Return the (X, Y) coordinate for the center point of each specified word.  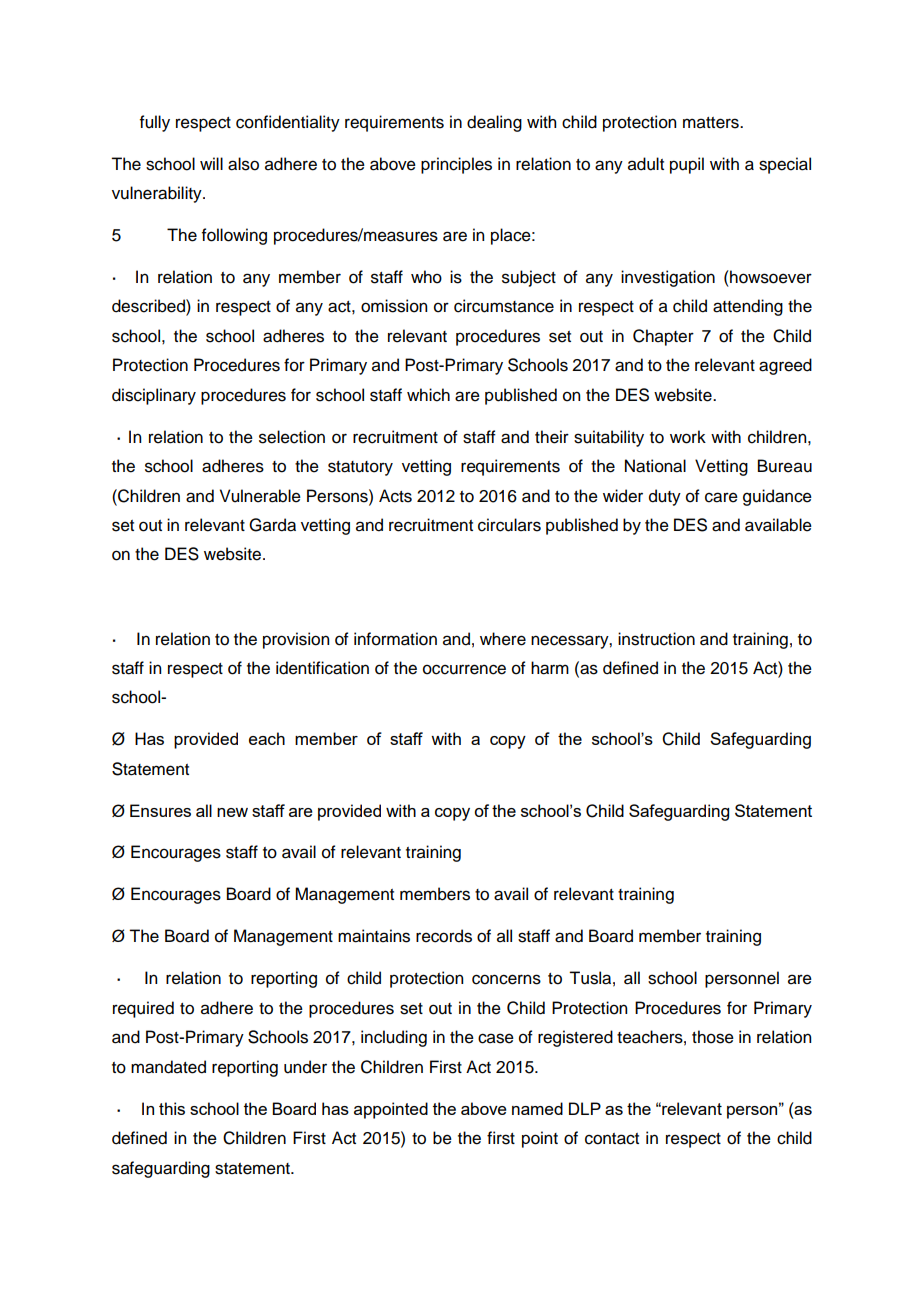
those (713, 1037)
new (232, 812)
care (721, 497)
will (211, 163)
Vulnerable (260, 496)
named (537, 1108)
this (172, 1108)
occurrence (464, 669)
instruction (656, 639)
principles (456, 165)
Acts (395, 496)
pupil (687, 165)
